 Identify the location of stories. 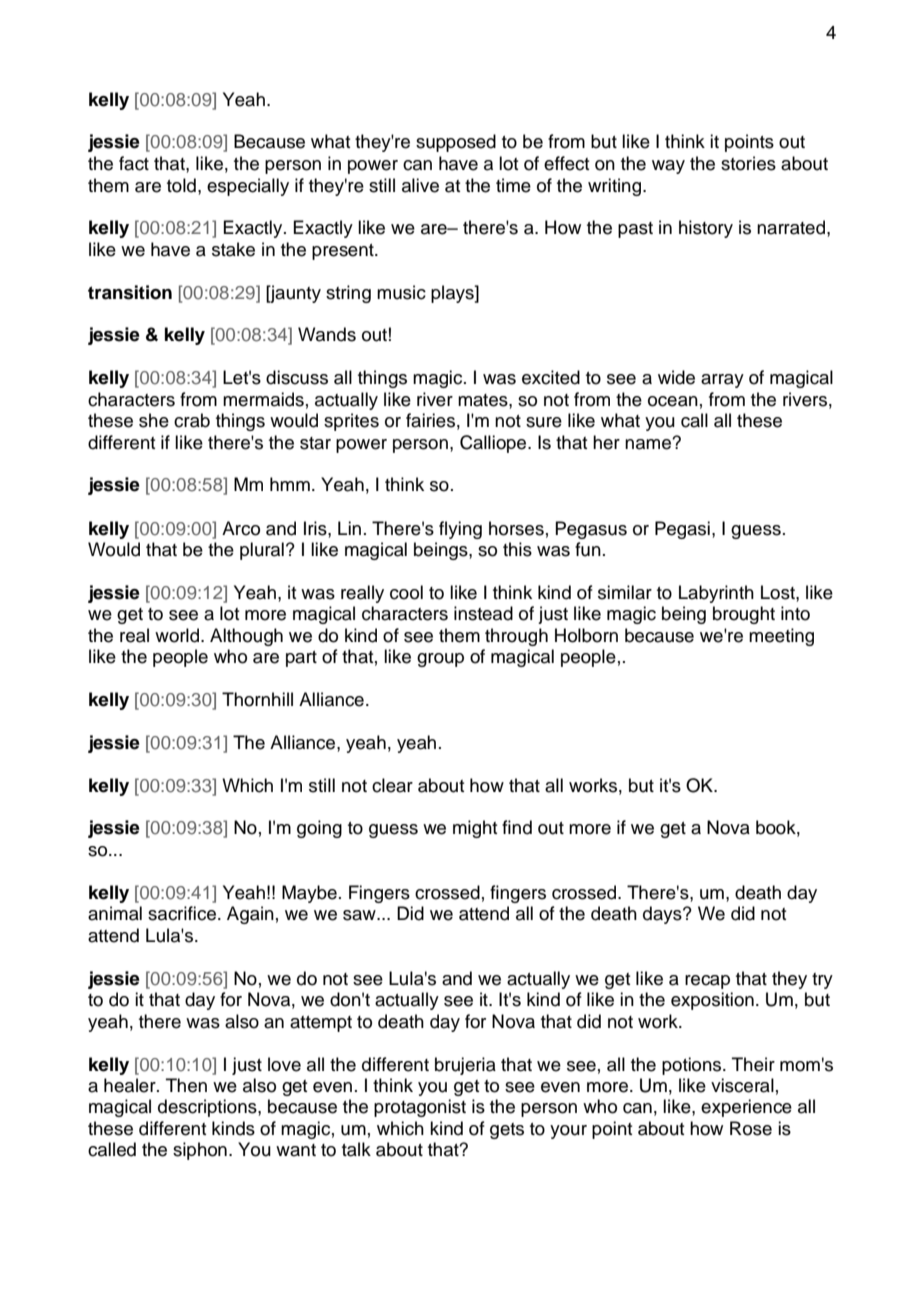
(748, 163).
